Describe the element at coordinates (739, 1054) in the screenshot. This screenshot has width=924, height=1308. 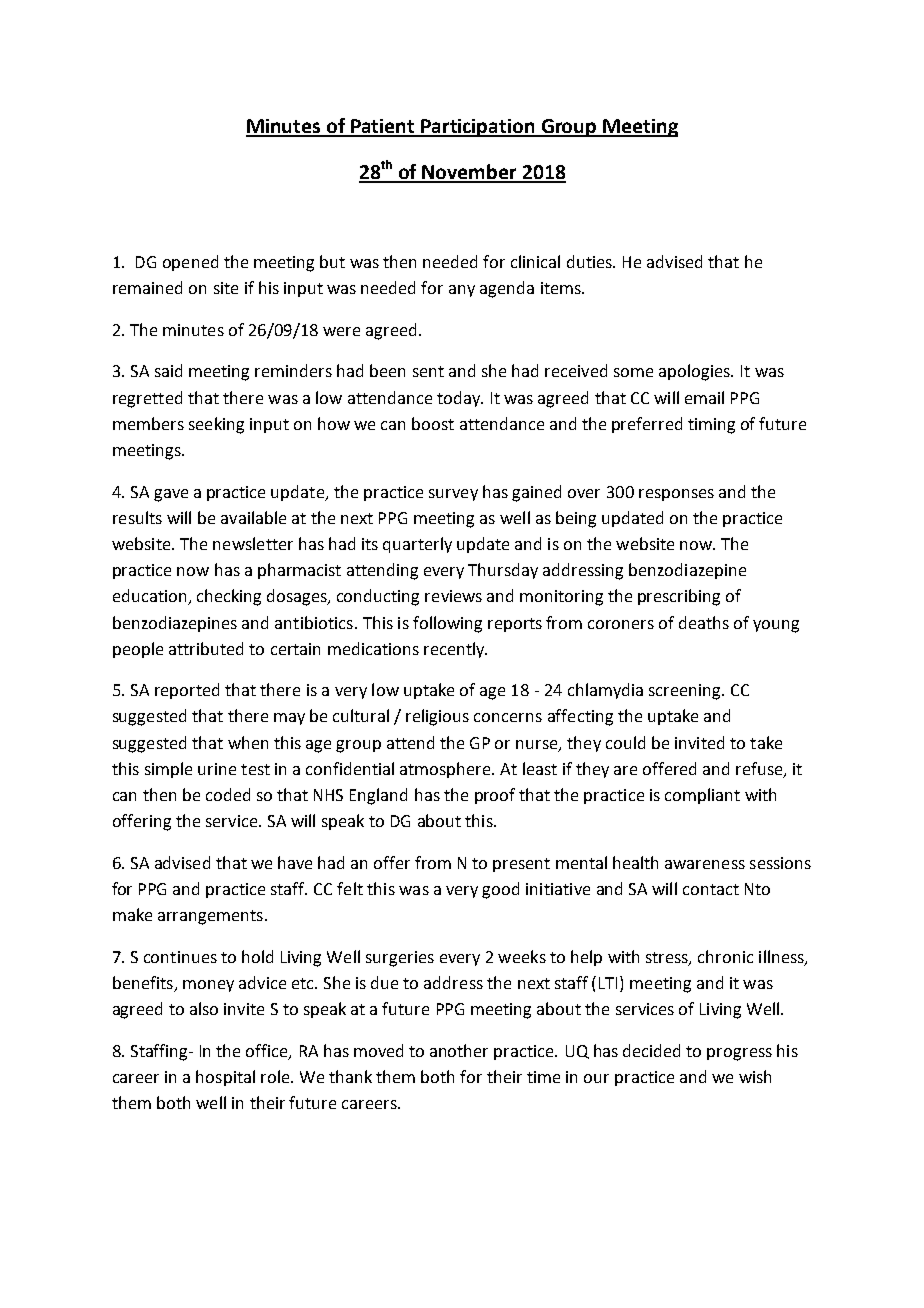
I see `progress` at that location.
